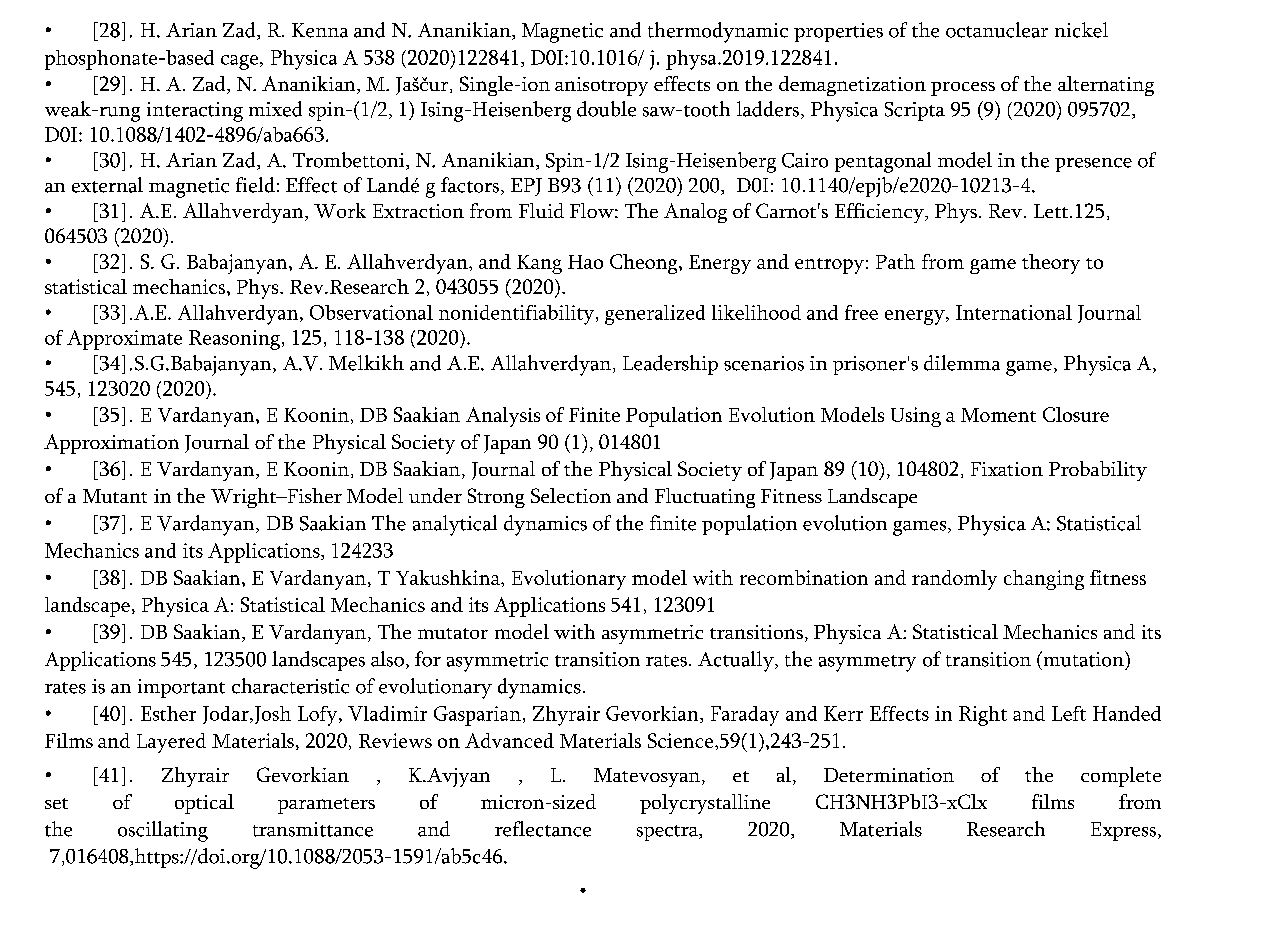  I want to click on Hao, so click(585, 262).
